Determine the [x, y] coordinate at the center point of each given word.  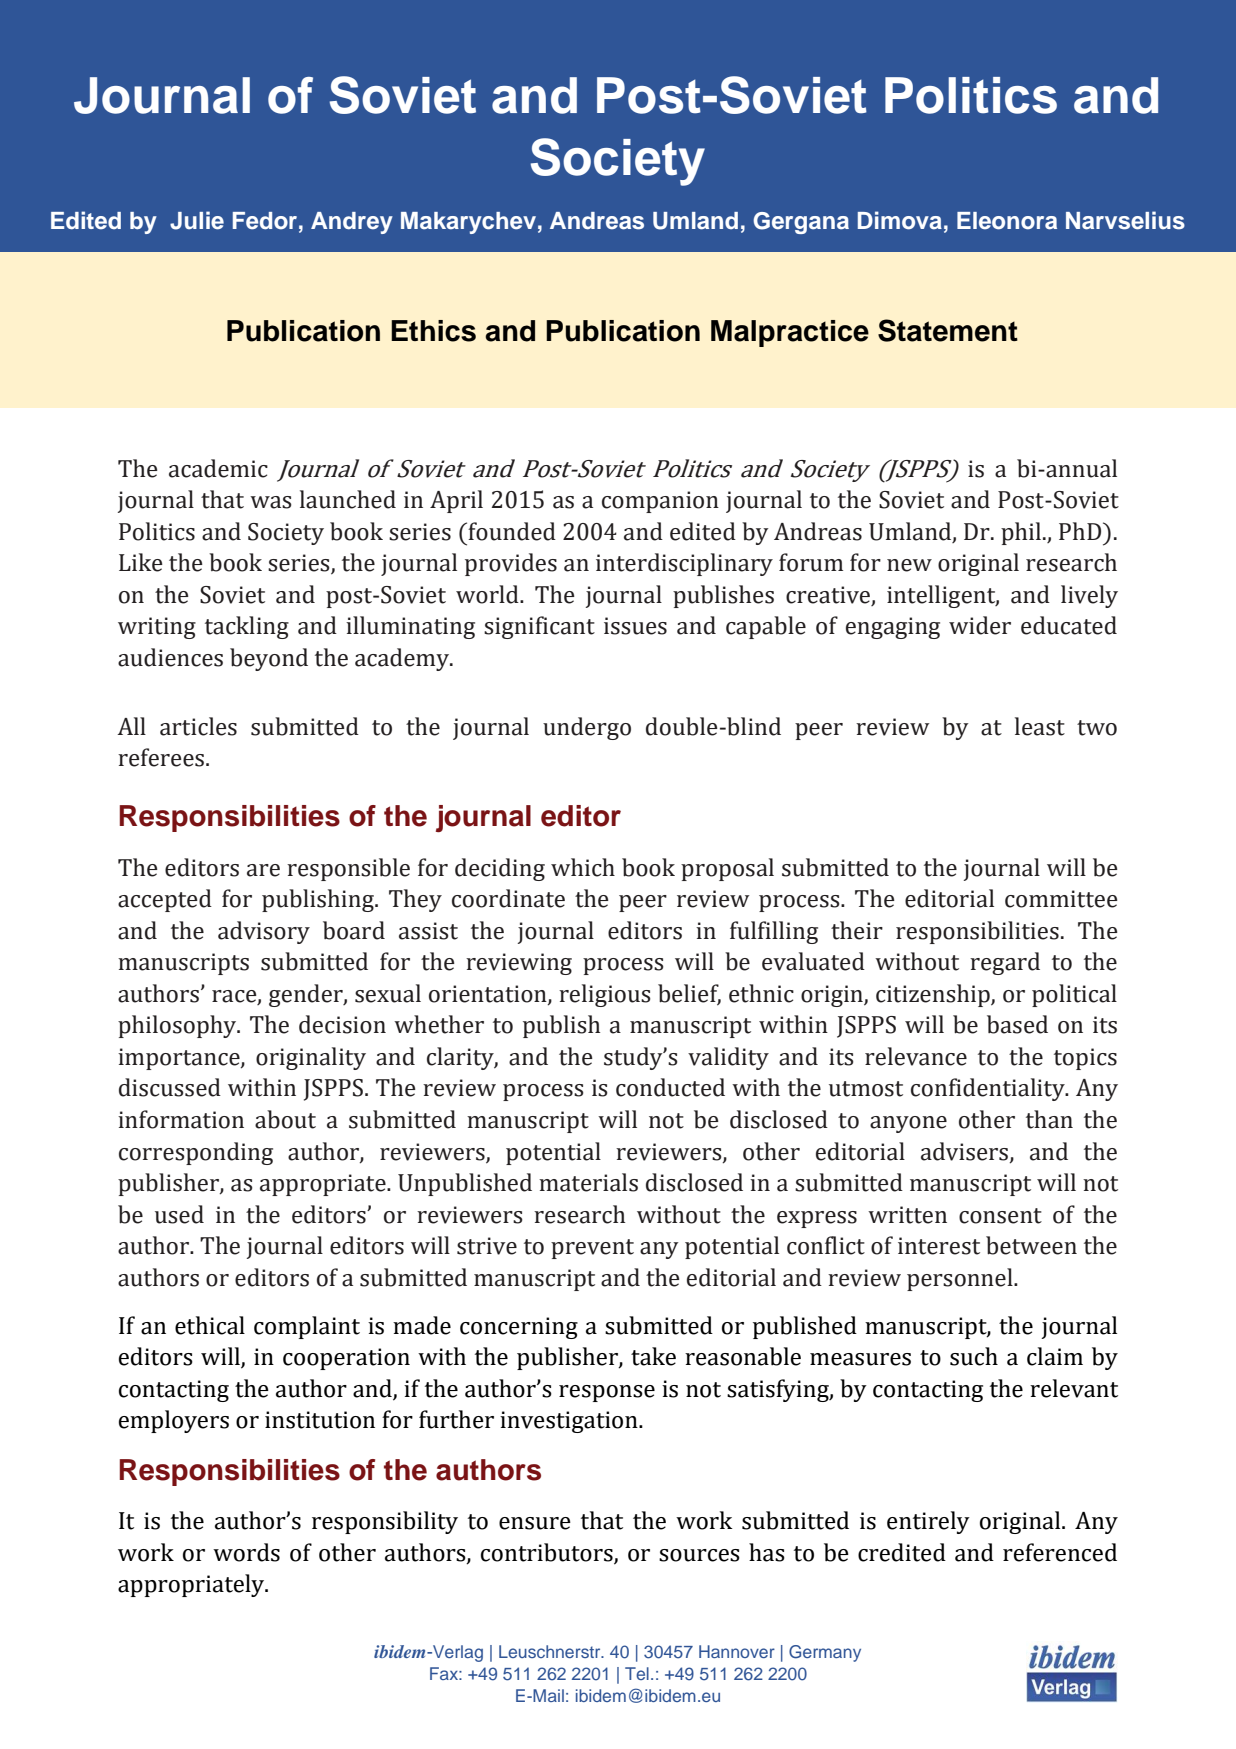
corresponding [196, 1153]
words [246, 1552]
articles [198, 726]
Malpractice [790, 333]
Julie [197, 220]
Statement [948, 330]
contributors [548, 1553]
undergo [587, 728]
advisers [966, 1152]
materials [588, 1182]
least [1040, 726]
